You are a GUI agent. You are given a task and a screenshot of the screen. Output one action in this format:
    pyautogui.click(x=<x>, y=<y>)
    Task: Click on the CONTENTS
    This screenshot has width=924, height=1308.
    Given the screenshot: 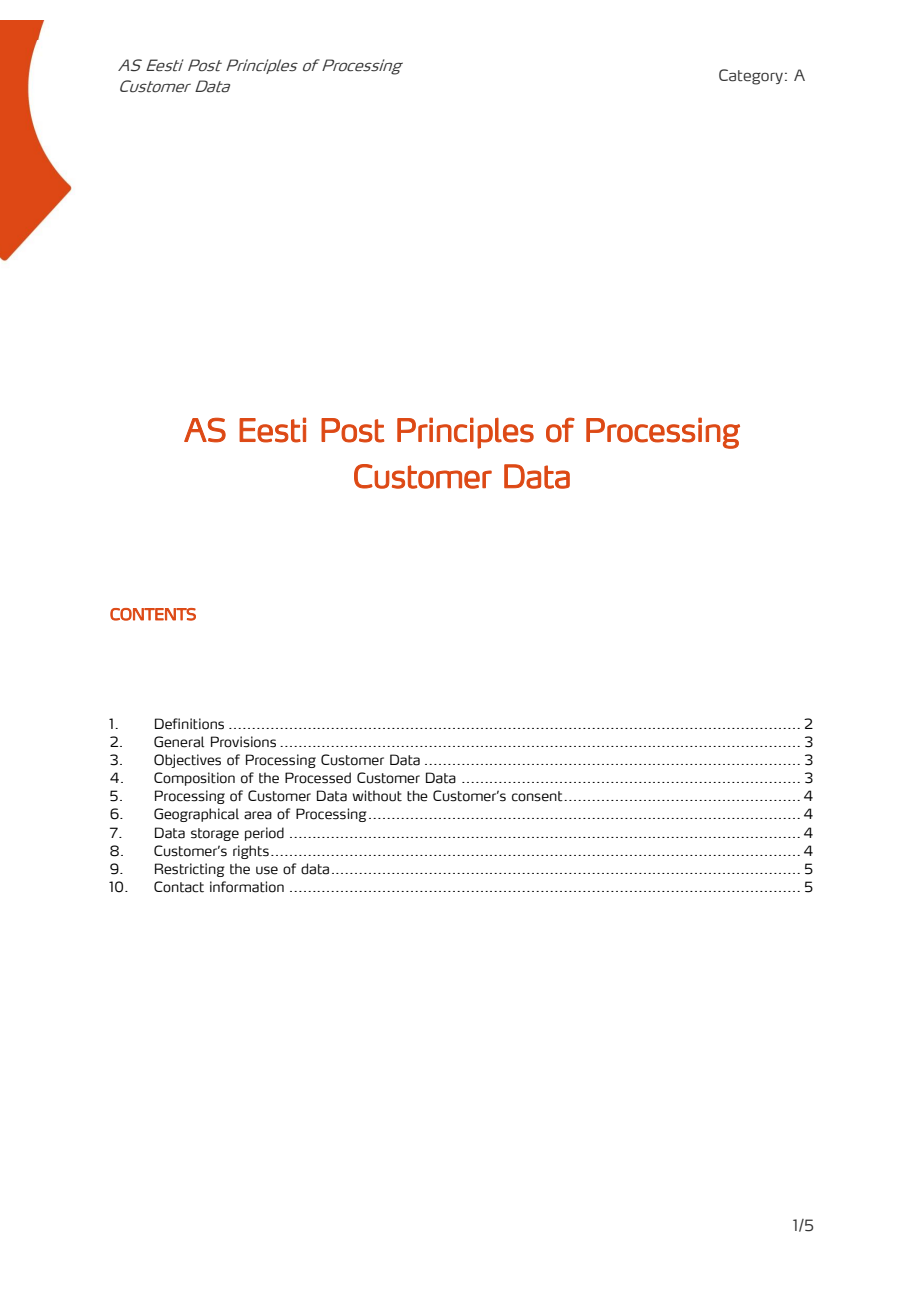 What is the action you would take?
    pyautogui.click(x=153, y=614)
